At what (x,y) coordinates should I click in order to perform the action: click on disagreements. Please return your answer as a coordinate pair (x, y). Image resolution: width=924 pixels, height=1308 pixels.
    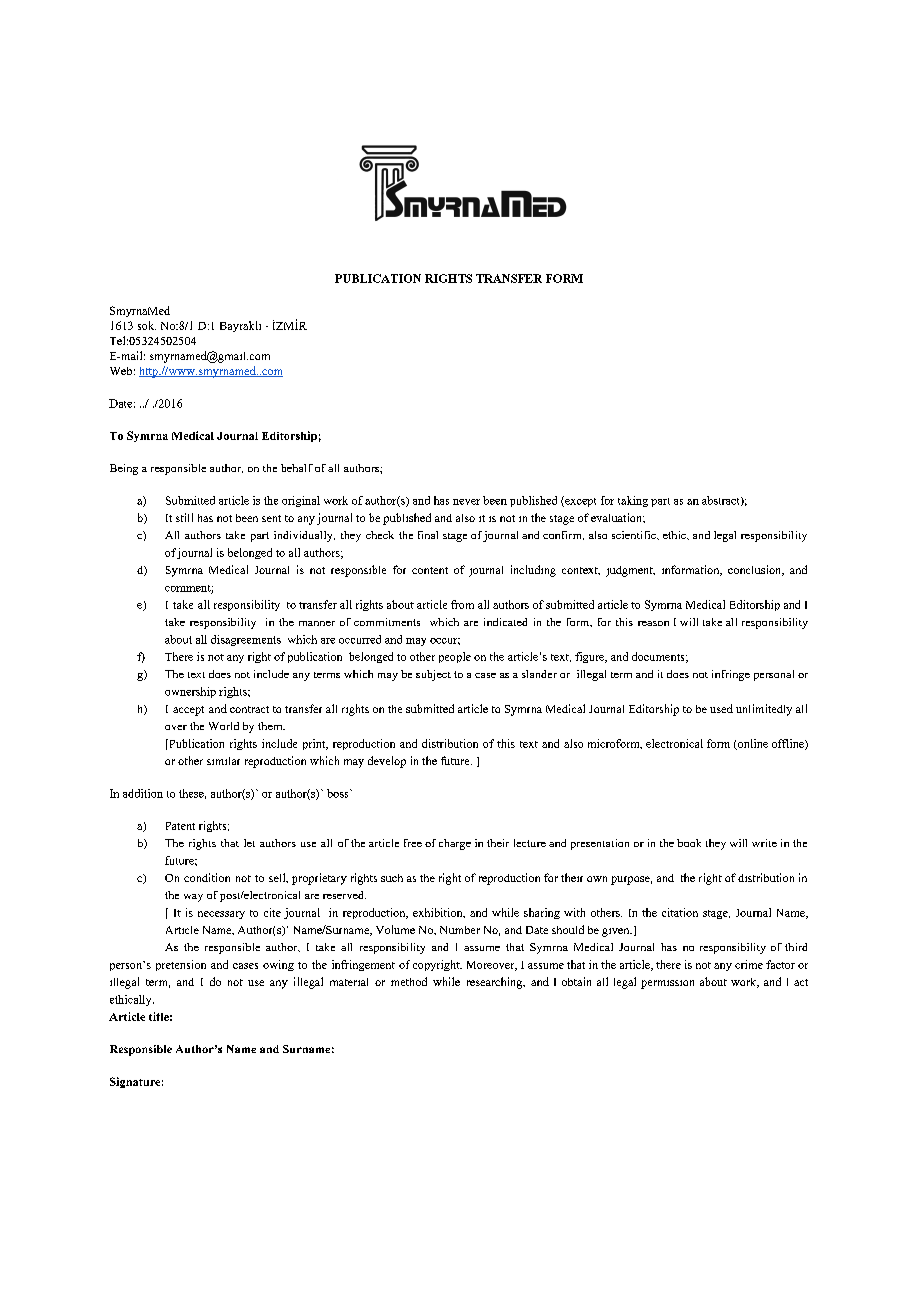
    Looking at the image, I should click on (246, 640).
